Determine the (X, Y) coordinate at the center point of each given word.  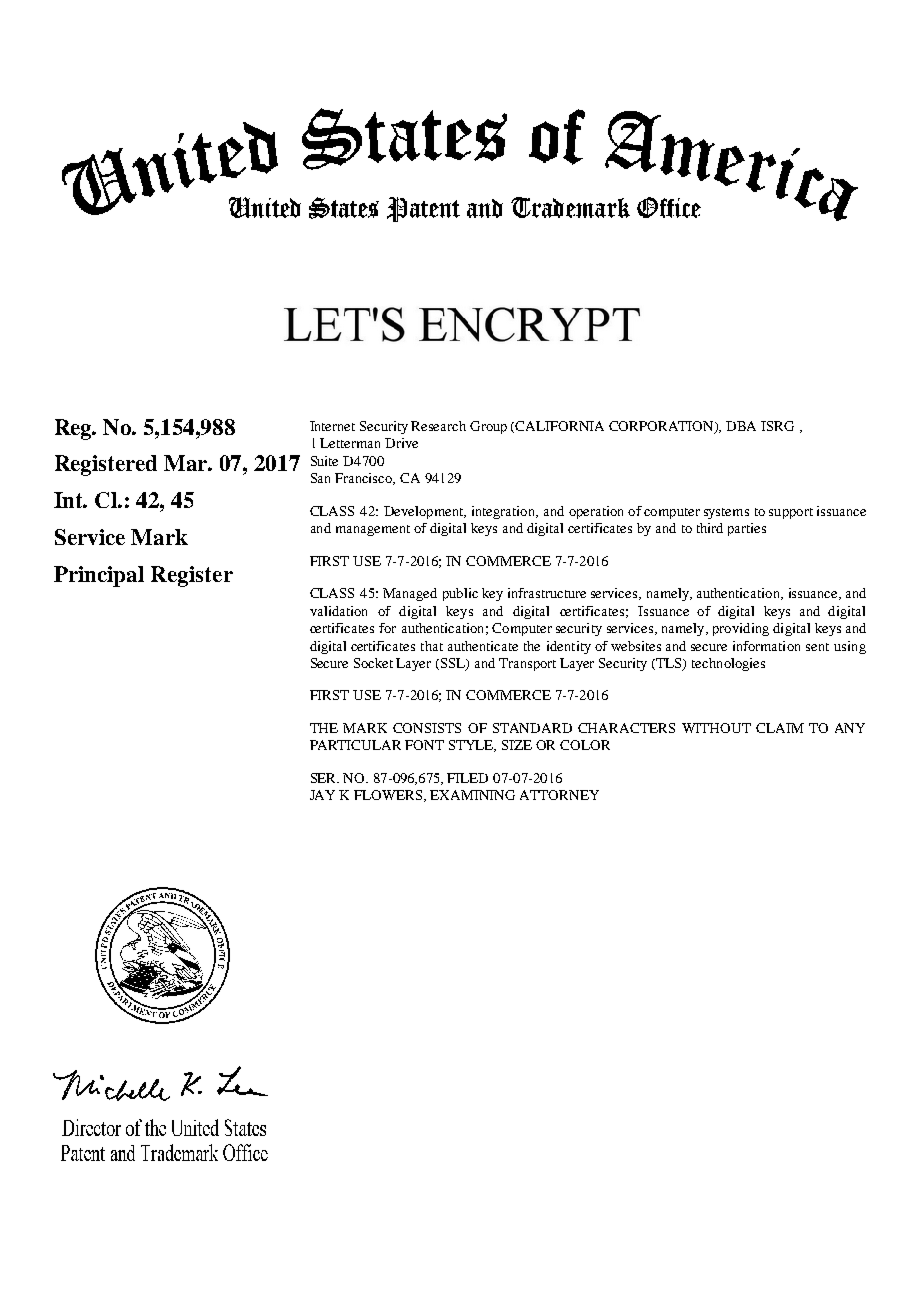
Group (488, 427)
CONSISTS (427, 728)
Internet (332, 426)
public (460, 594)
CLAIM (780, 728)
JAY (322, 795)
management (373, 530)
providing (741, 629)
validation (338, 611)
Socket (373, 663)
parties (747, 529)
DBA (741, 426)
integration (504, 512)
